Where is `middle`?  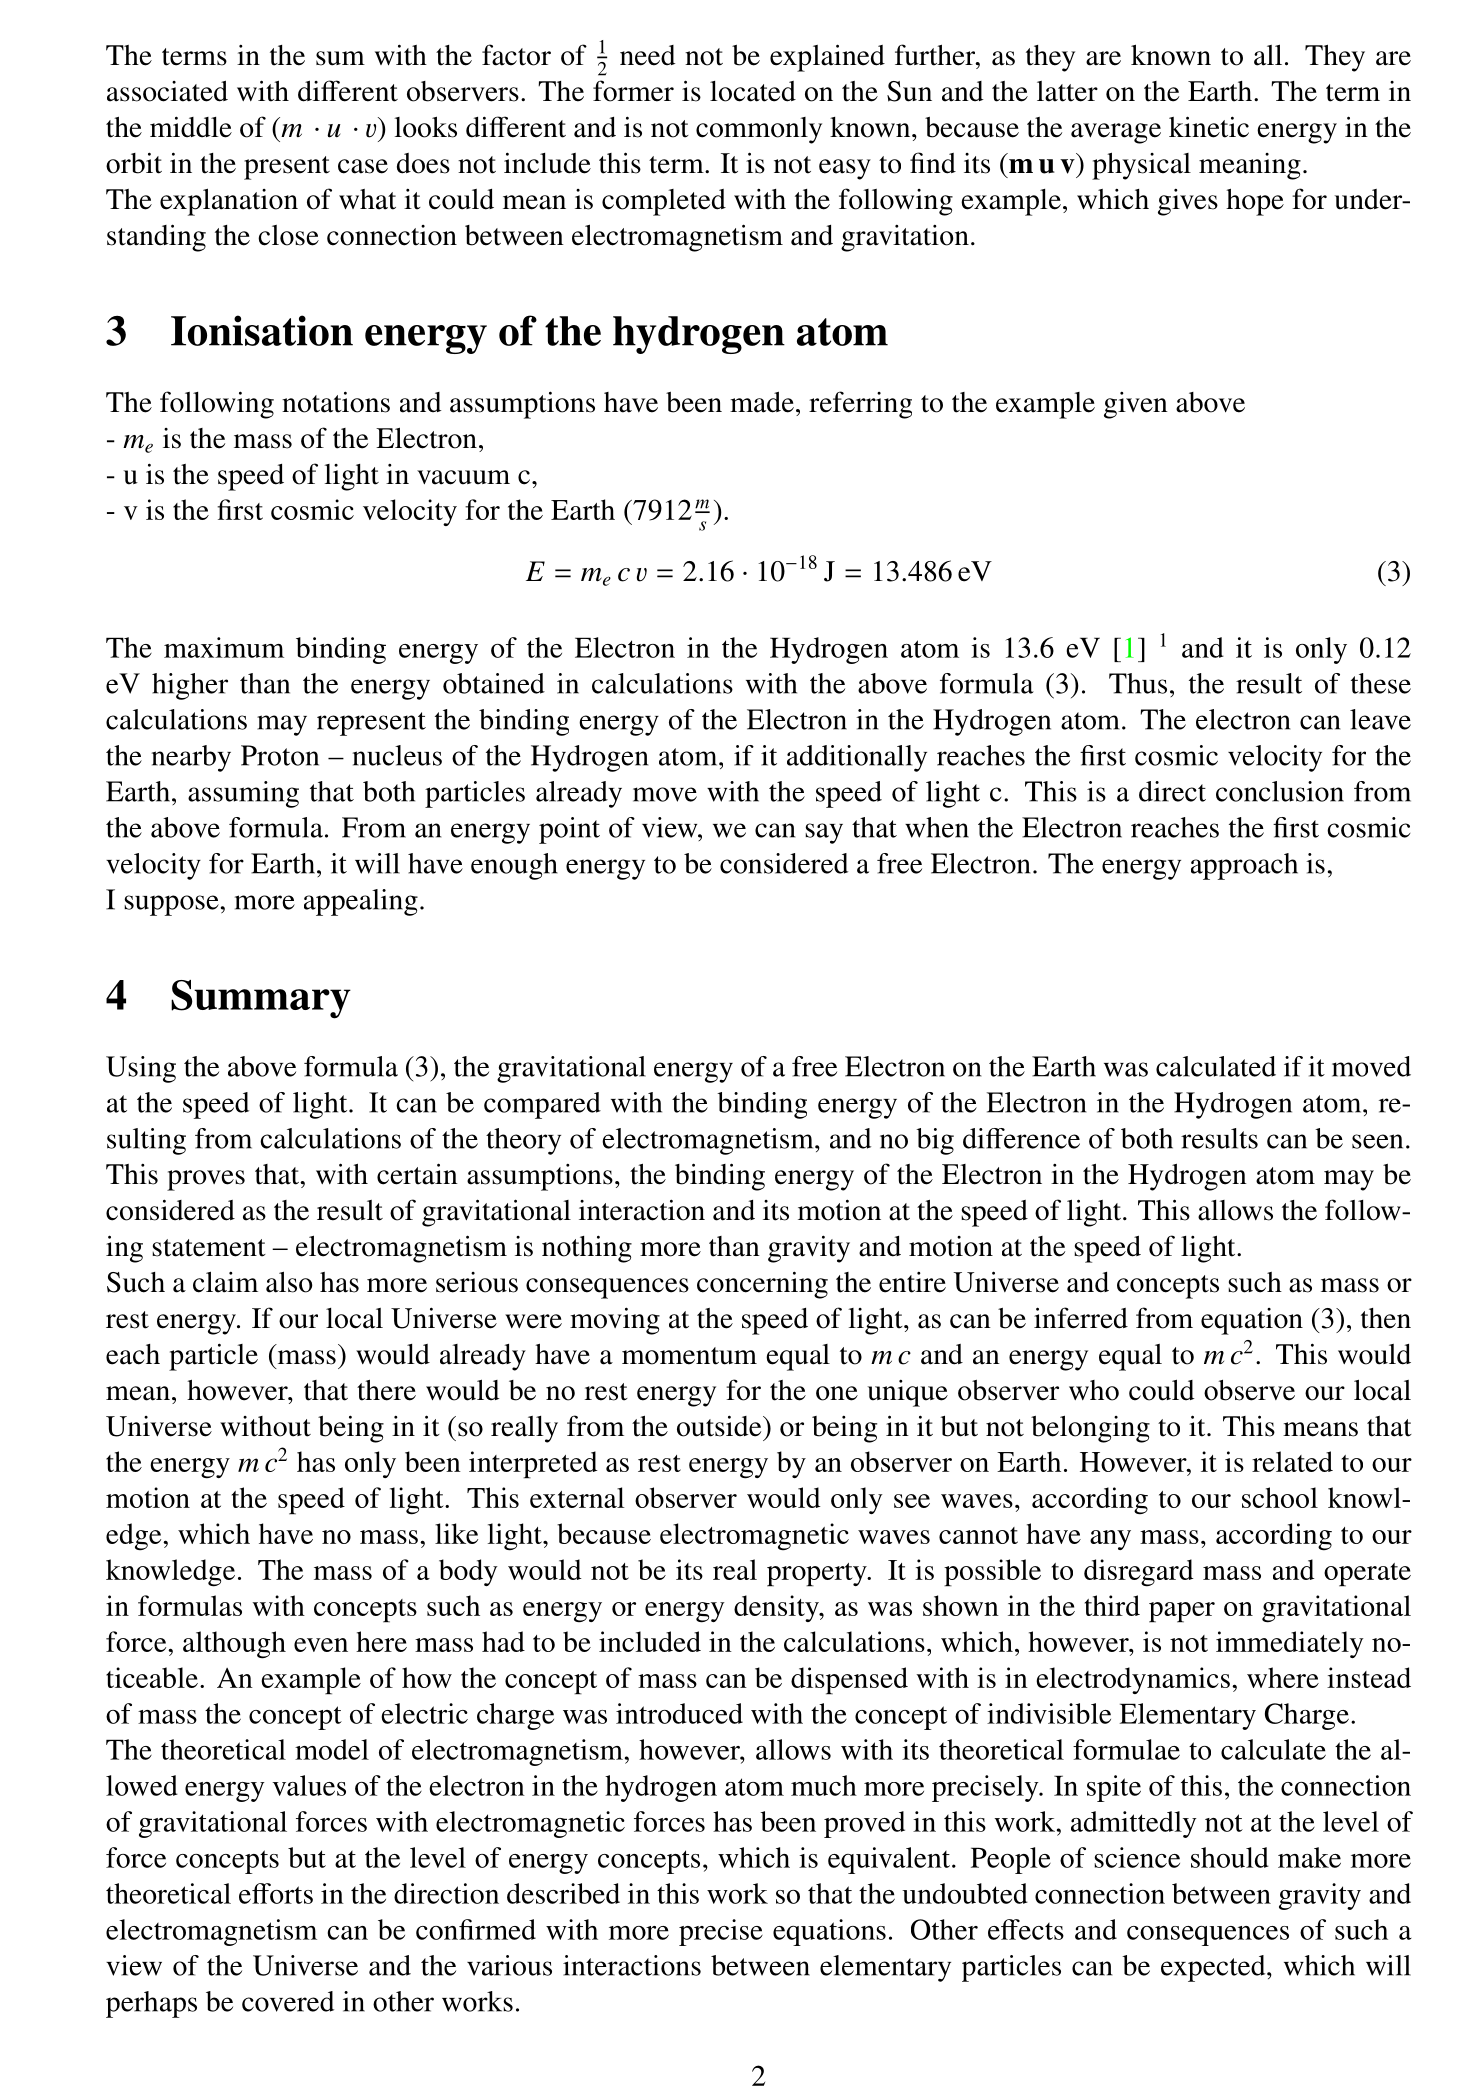 middle is located at coordinates (191, 127).
